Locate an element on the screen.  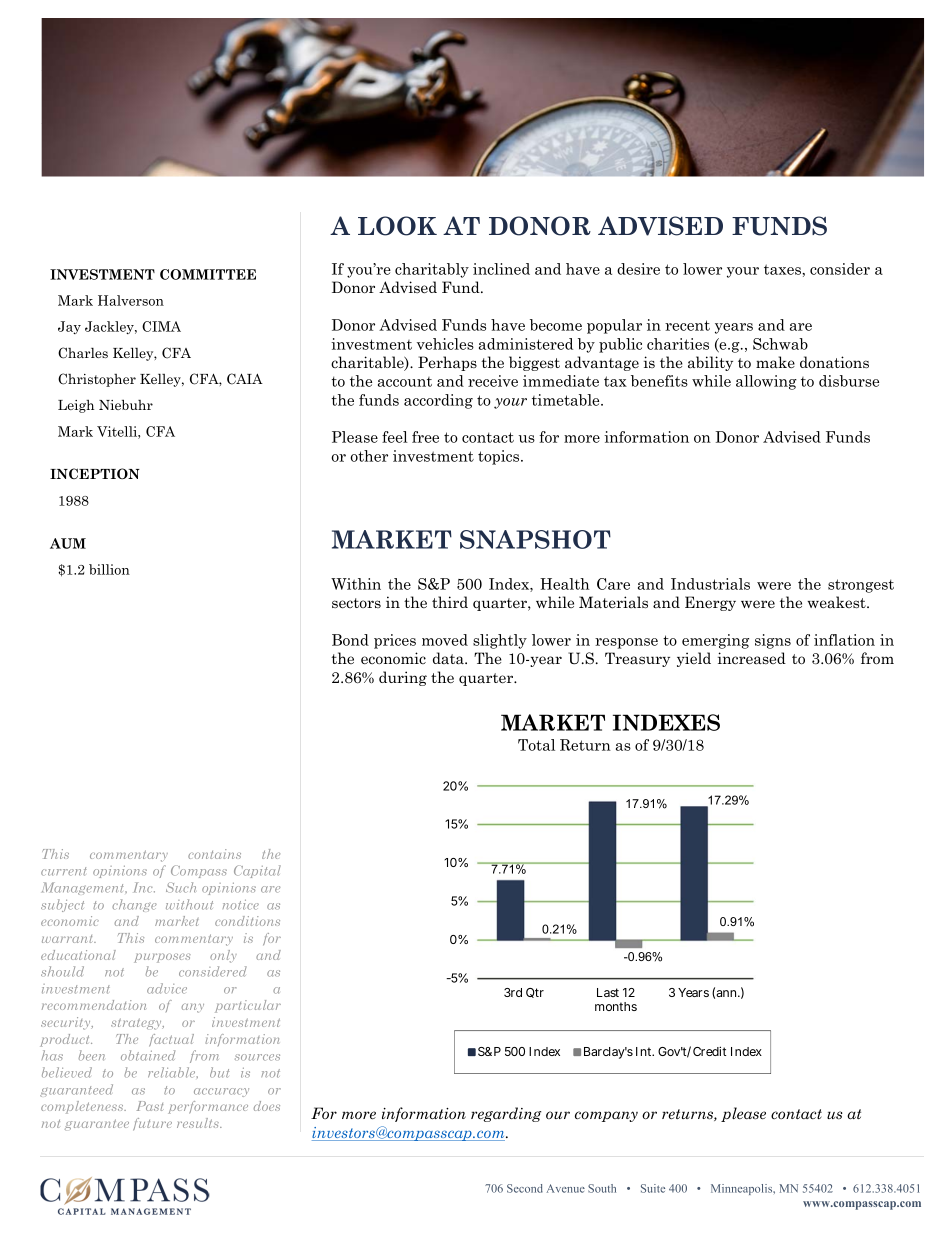
Last is located at coordinates (608, 992).
